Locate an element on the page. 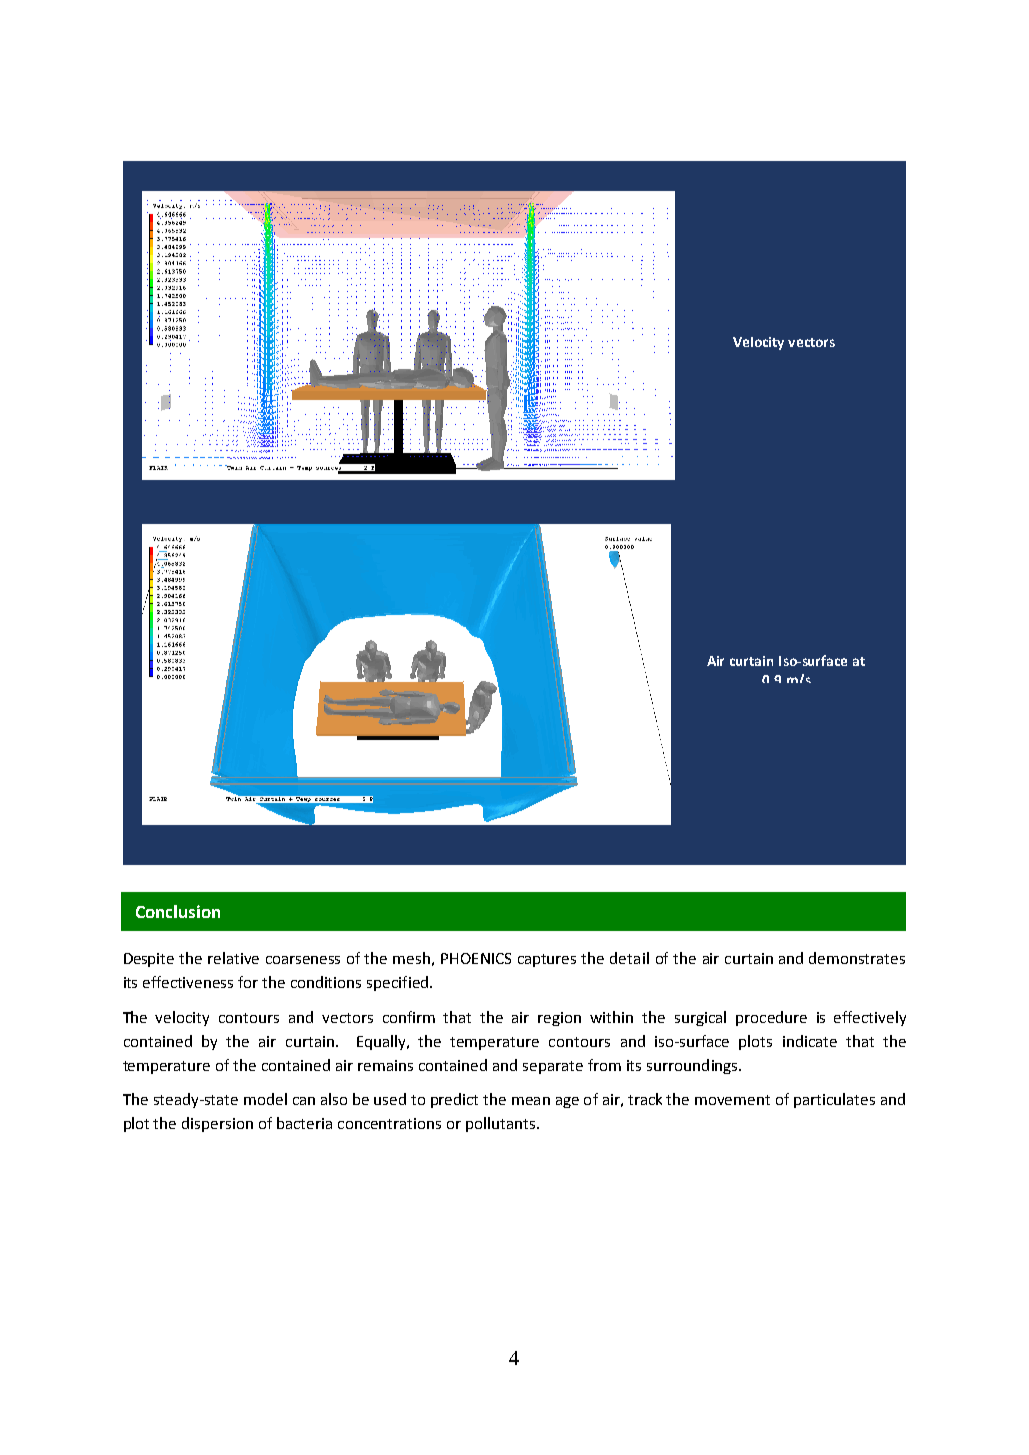 The width and height of the image is (1029, 1455). indicate is located at coordinates (810, 1041).
